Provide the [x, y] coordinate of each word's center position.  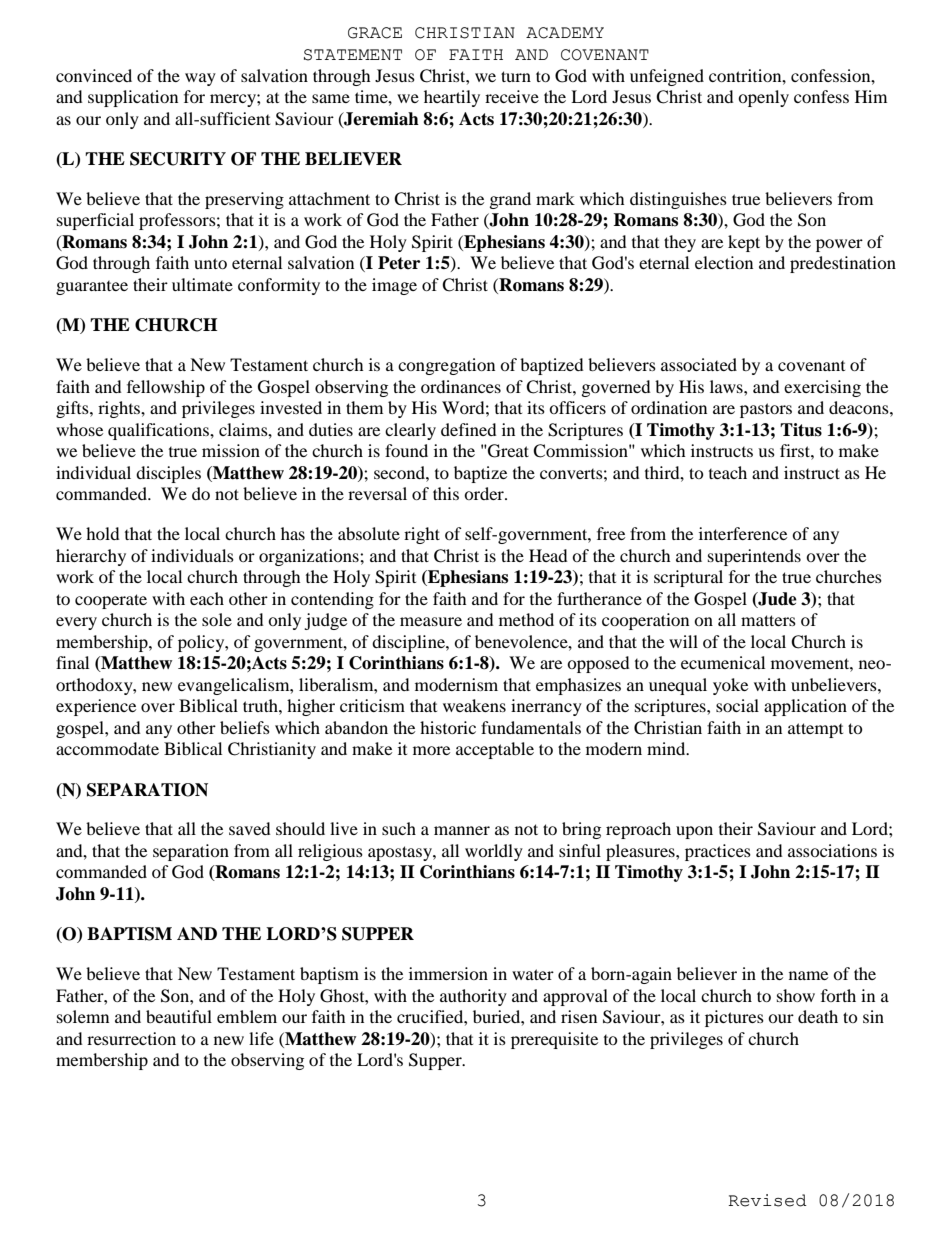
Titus [801, 430]
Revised [767, 1200]
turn [516, 76]
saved [250, 828]
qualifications [159, 431]
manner [462, 830]
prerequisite [554, 1040]
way [200, 79]
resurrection [131, 1038]
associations [832, 850]
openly [763, 98]
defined [469, 429]
